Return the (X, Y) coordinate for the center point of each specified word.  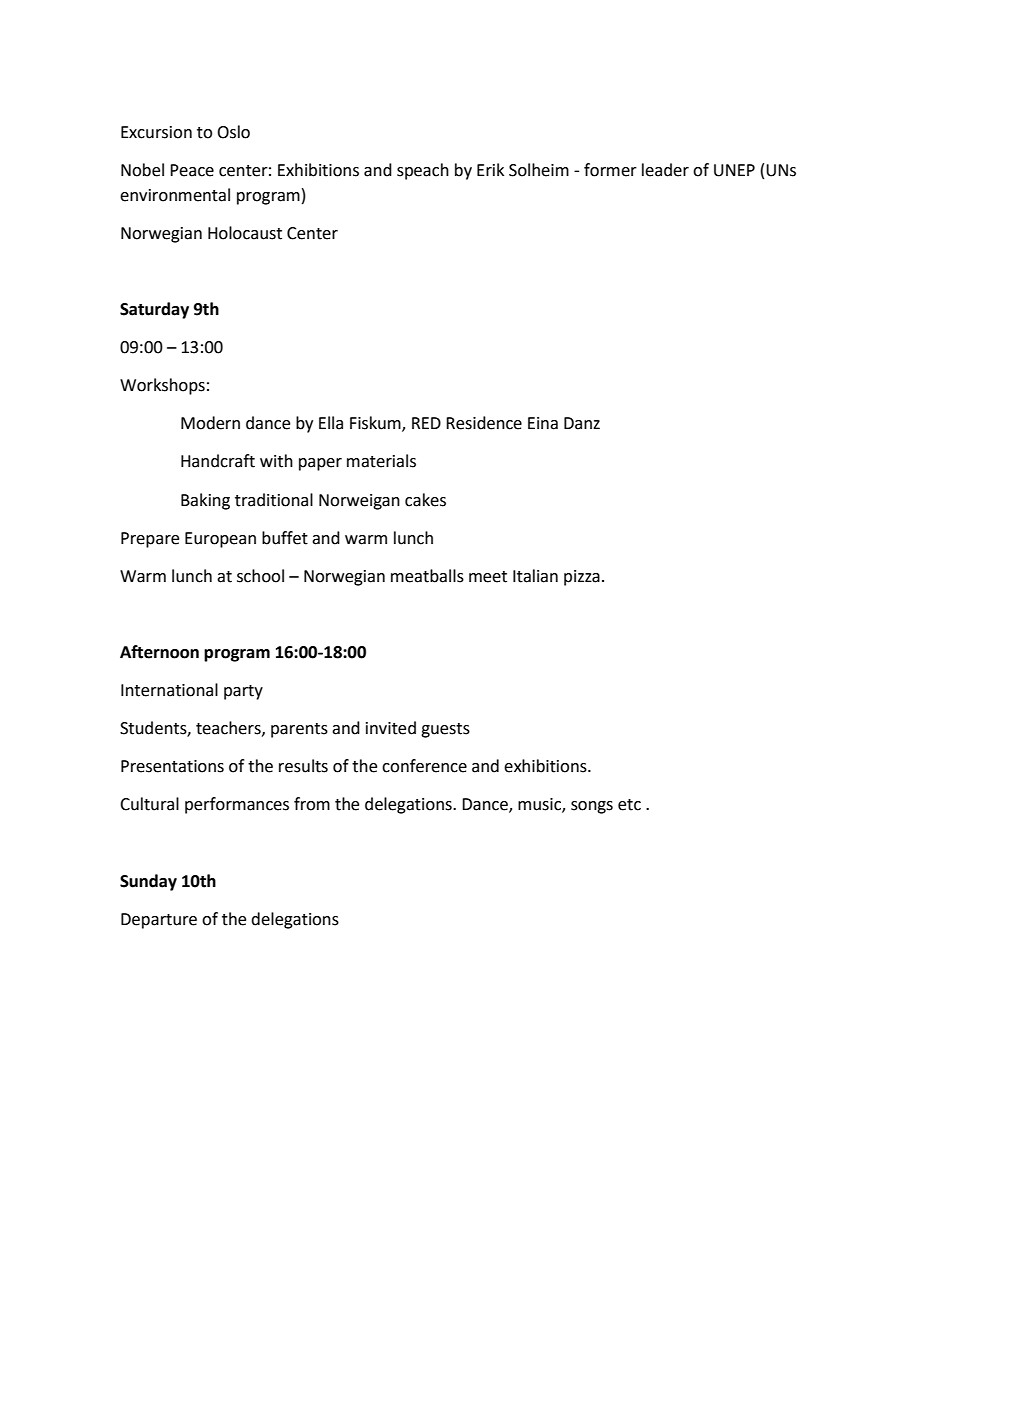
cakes (425, 500)
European (220, 540)
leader (665, 170)
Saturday (154, 310)
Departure (159, 921)
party (243, 692)
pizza (582, 578)
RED (426, 423)
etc (629, 805)
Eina (543, 423)
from (312, 804)
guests (445, 730)
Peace (192, 170)
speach (423, 171)
